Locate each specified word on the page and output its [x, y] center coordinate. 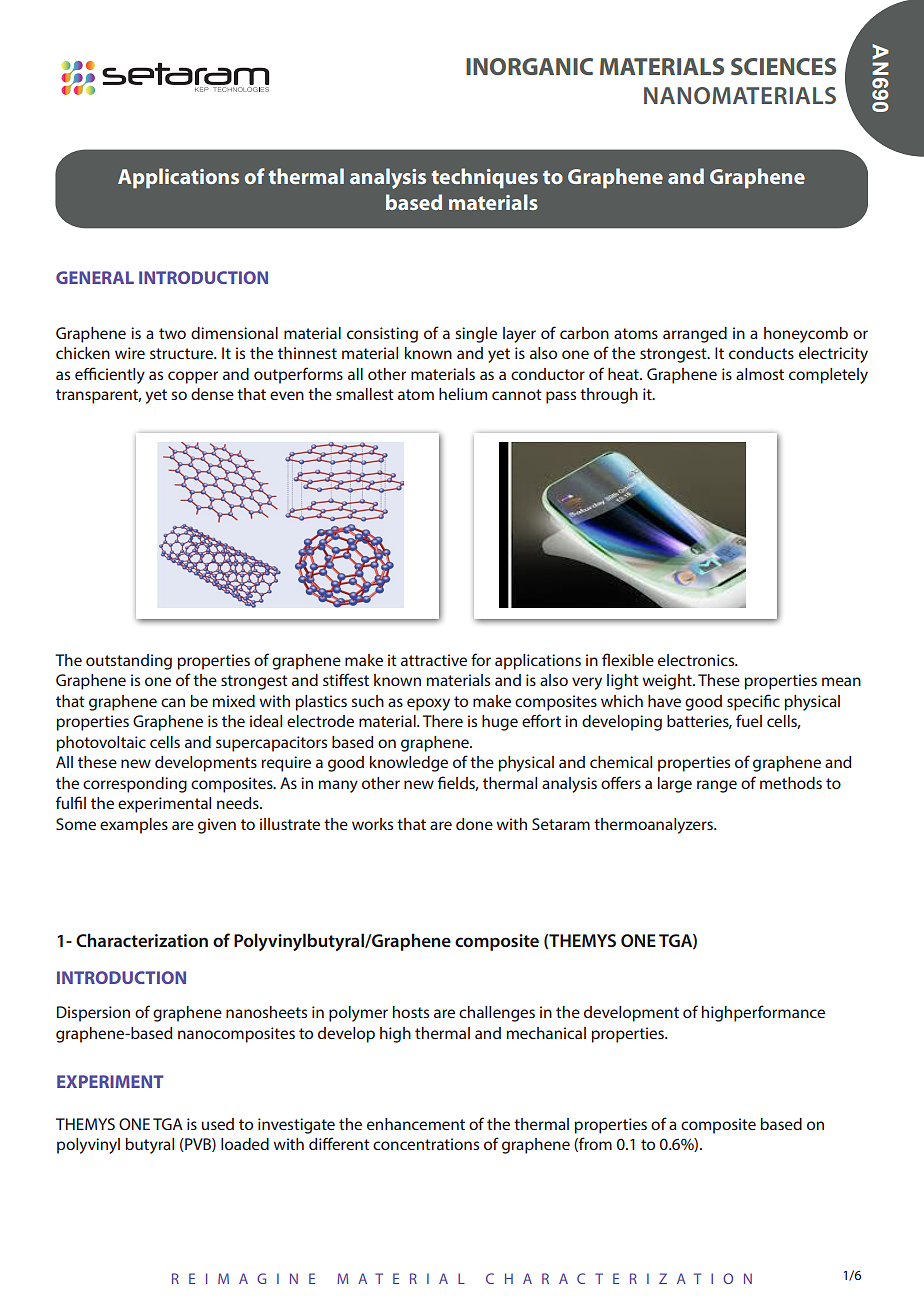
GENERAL [95, 277]
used [217, 1124]
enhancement [416, 1124]
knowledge [409, 764]
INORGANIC [529, 66]
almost [760, 374]
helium [463, 394]
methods [791, 783]
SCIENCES [783, 66]
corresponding [135, 785]
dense [212, 394]
